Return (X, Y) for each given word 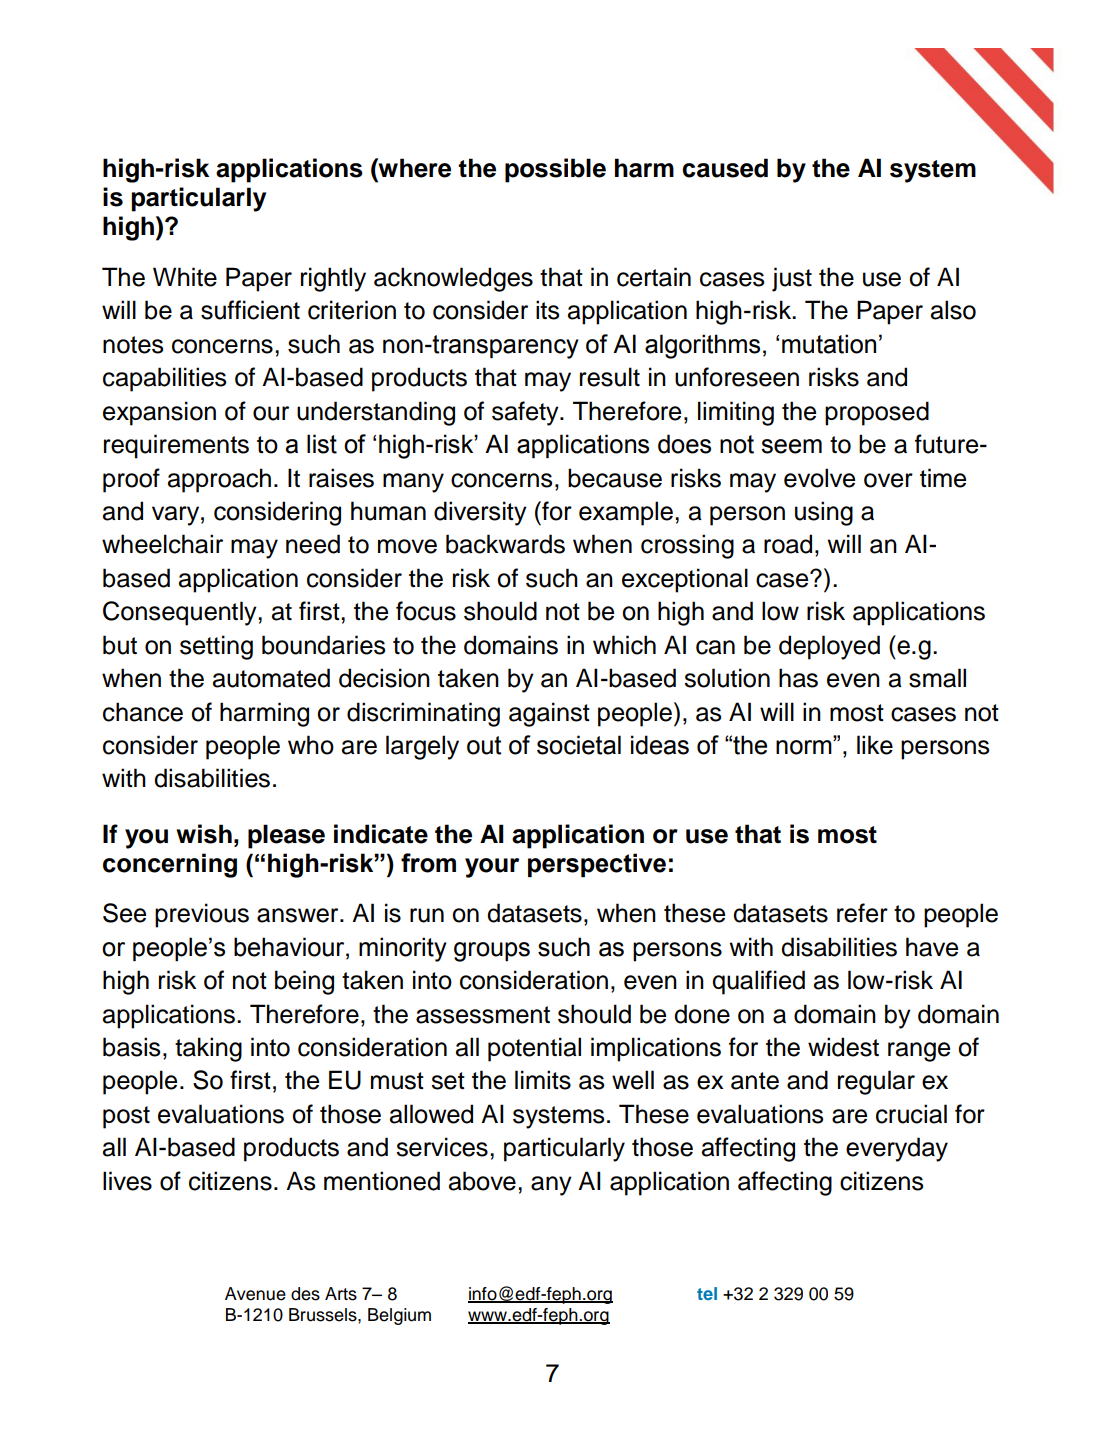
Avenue (255, 1294)
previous (202, 915)
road (788, 544)
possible (555, 170)
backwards (505, 544)
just (792, 279)
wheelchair (162, 544)
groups (492, 952)
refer (862, 913)
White (185, 277)
